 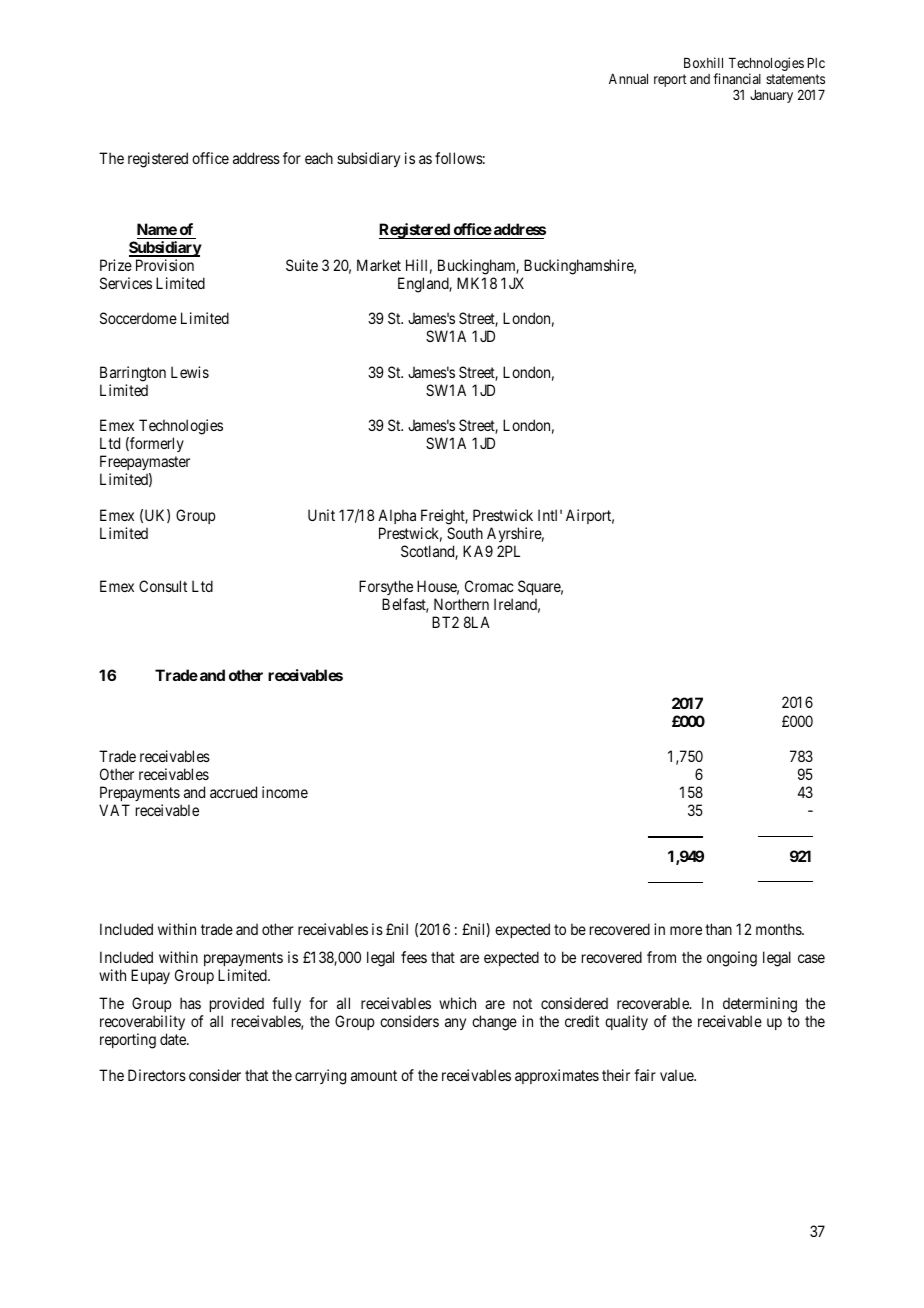 I want to click on South, so click(x=465, y=533).
